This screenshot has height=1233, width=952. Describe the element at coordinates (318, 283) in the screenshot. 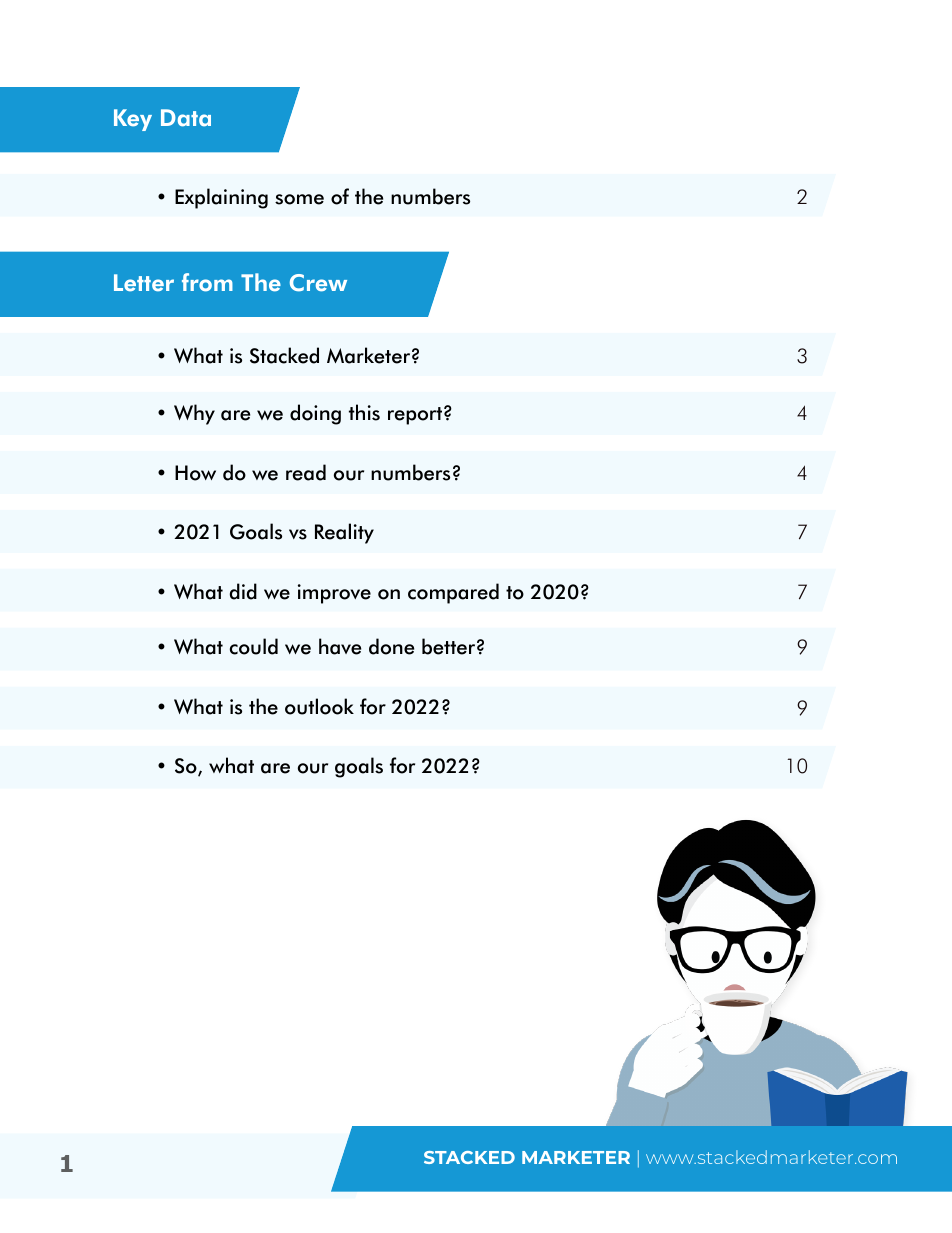

I see `Crew` at that location.
